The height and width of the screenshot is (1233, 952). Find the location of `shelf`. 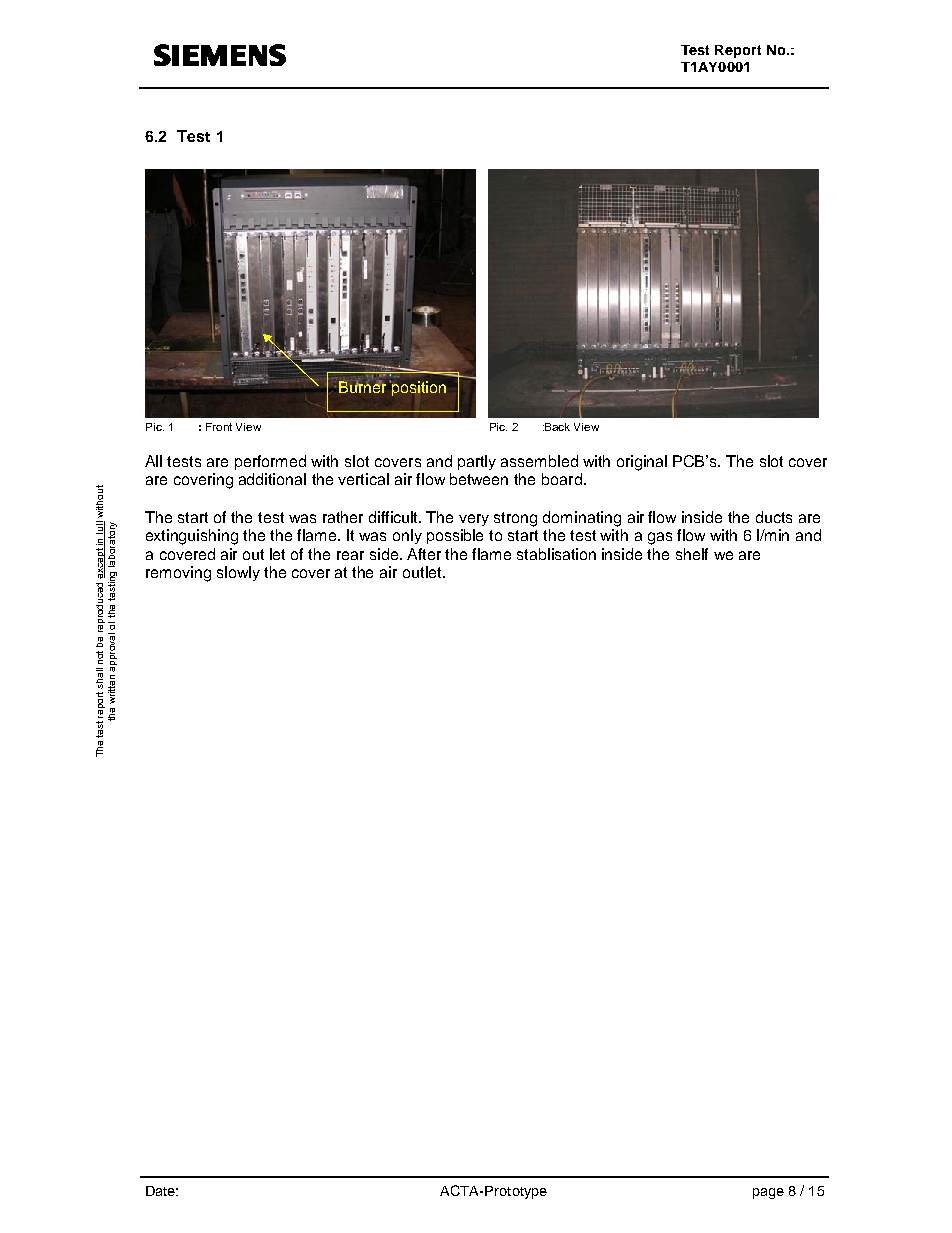

shelf is located at coordinates (692, 554).
